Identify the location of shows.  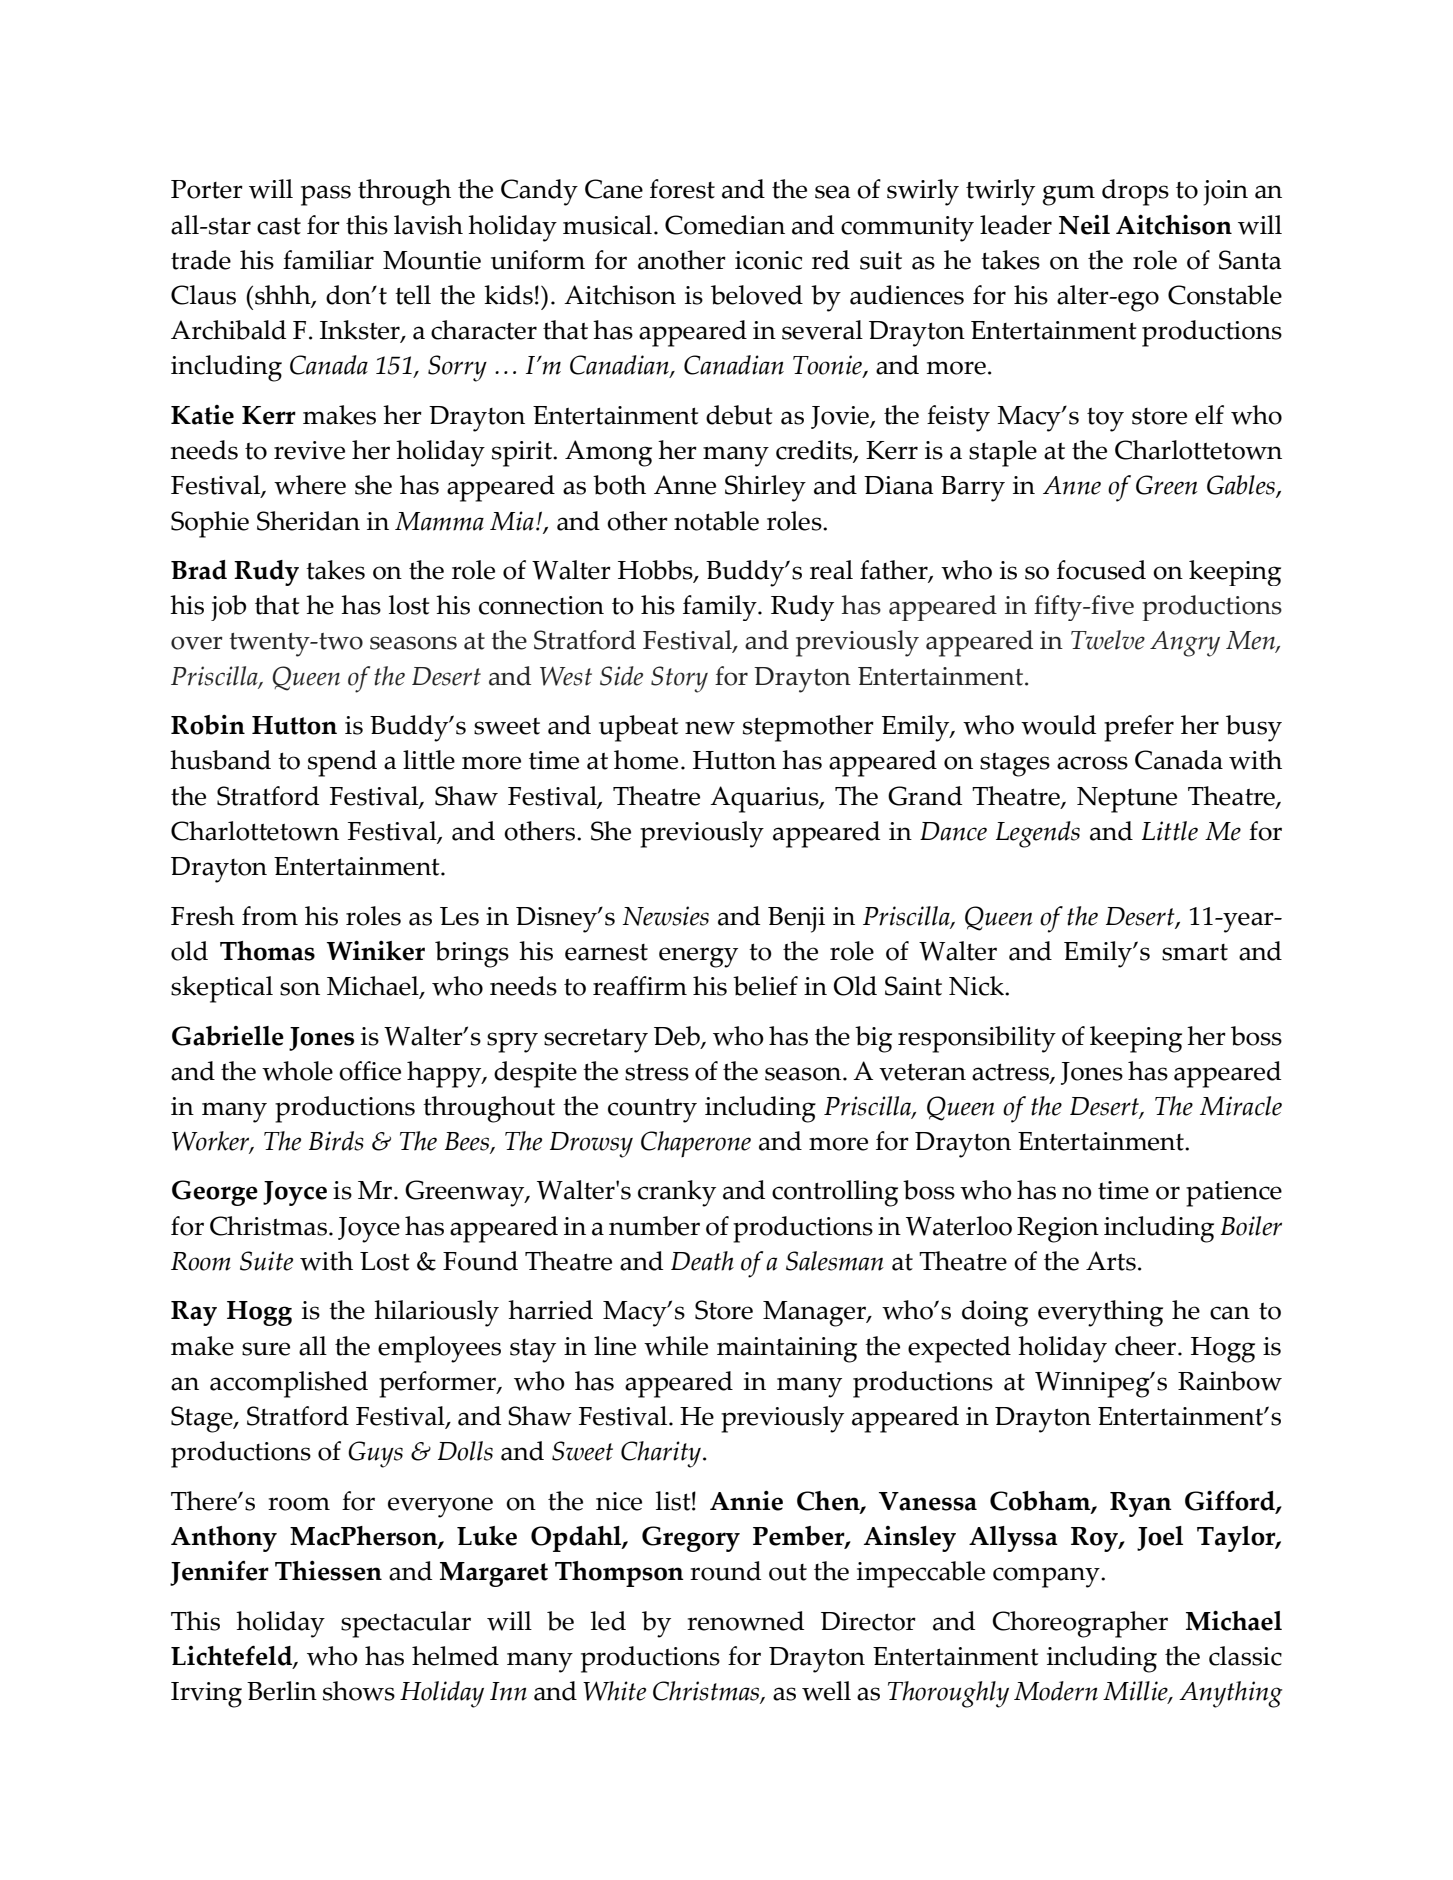
(359, 1691).
